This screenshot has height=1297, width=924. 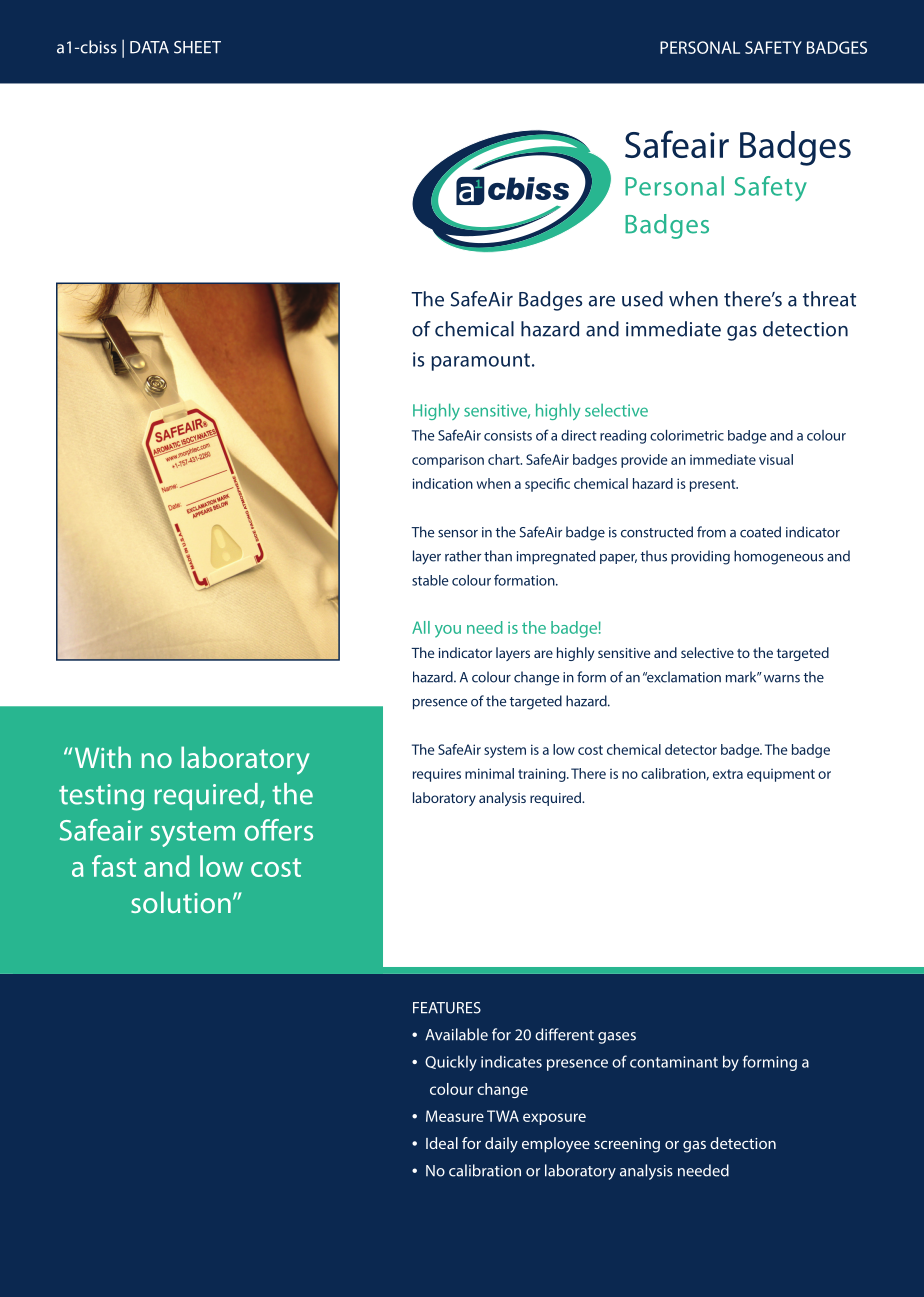 I want to click on threat, so click(x=829, y=299).
